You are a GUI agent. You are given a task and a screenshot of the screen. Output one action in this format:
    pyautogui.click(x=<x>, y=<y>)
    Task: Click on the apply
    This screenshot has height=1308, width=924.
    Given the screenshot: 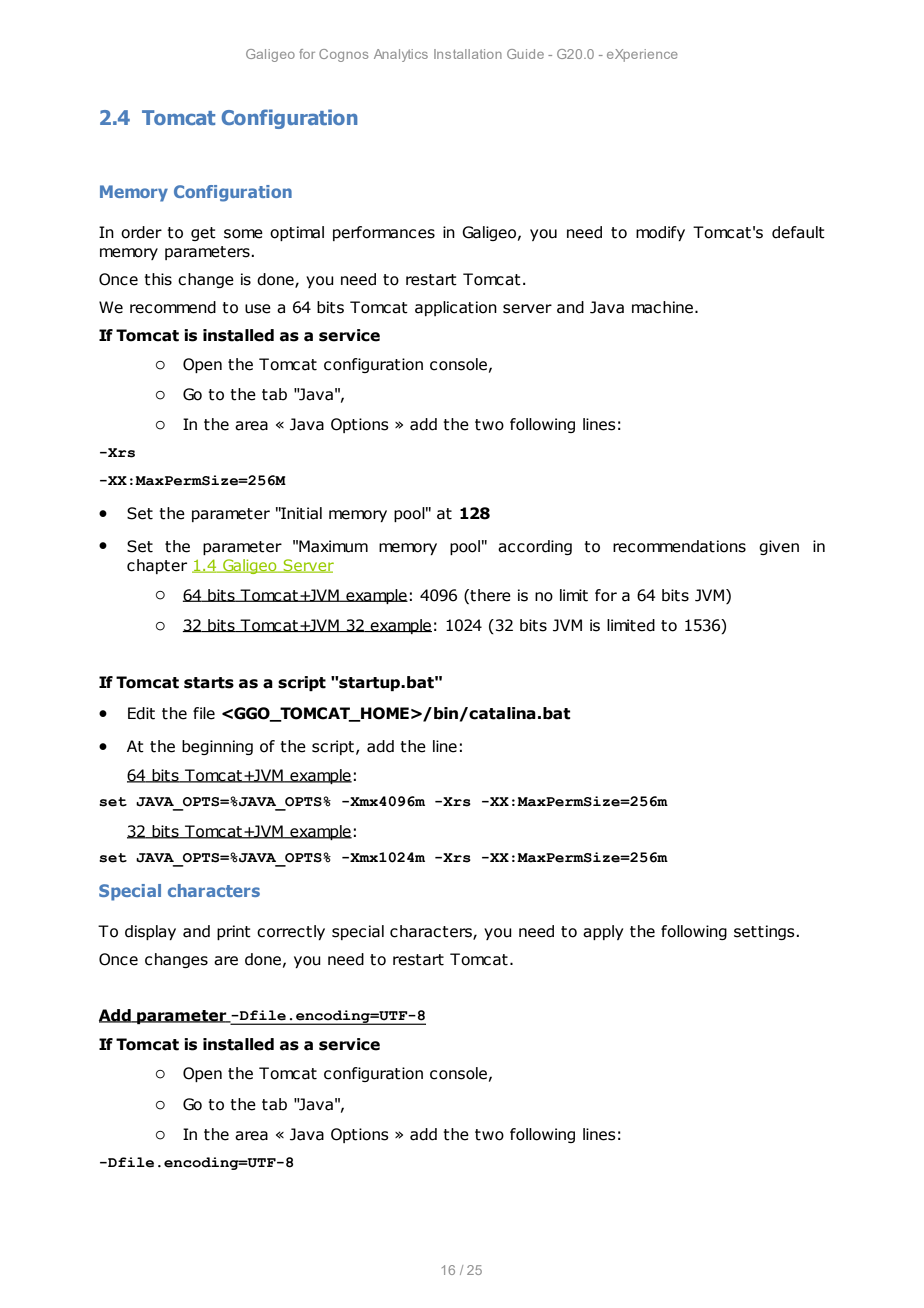 What is the action you would take?
    pyautogui.click(x=603, y=932)
